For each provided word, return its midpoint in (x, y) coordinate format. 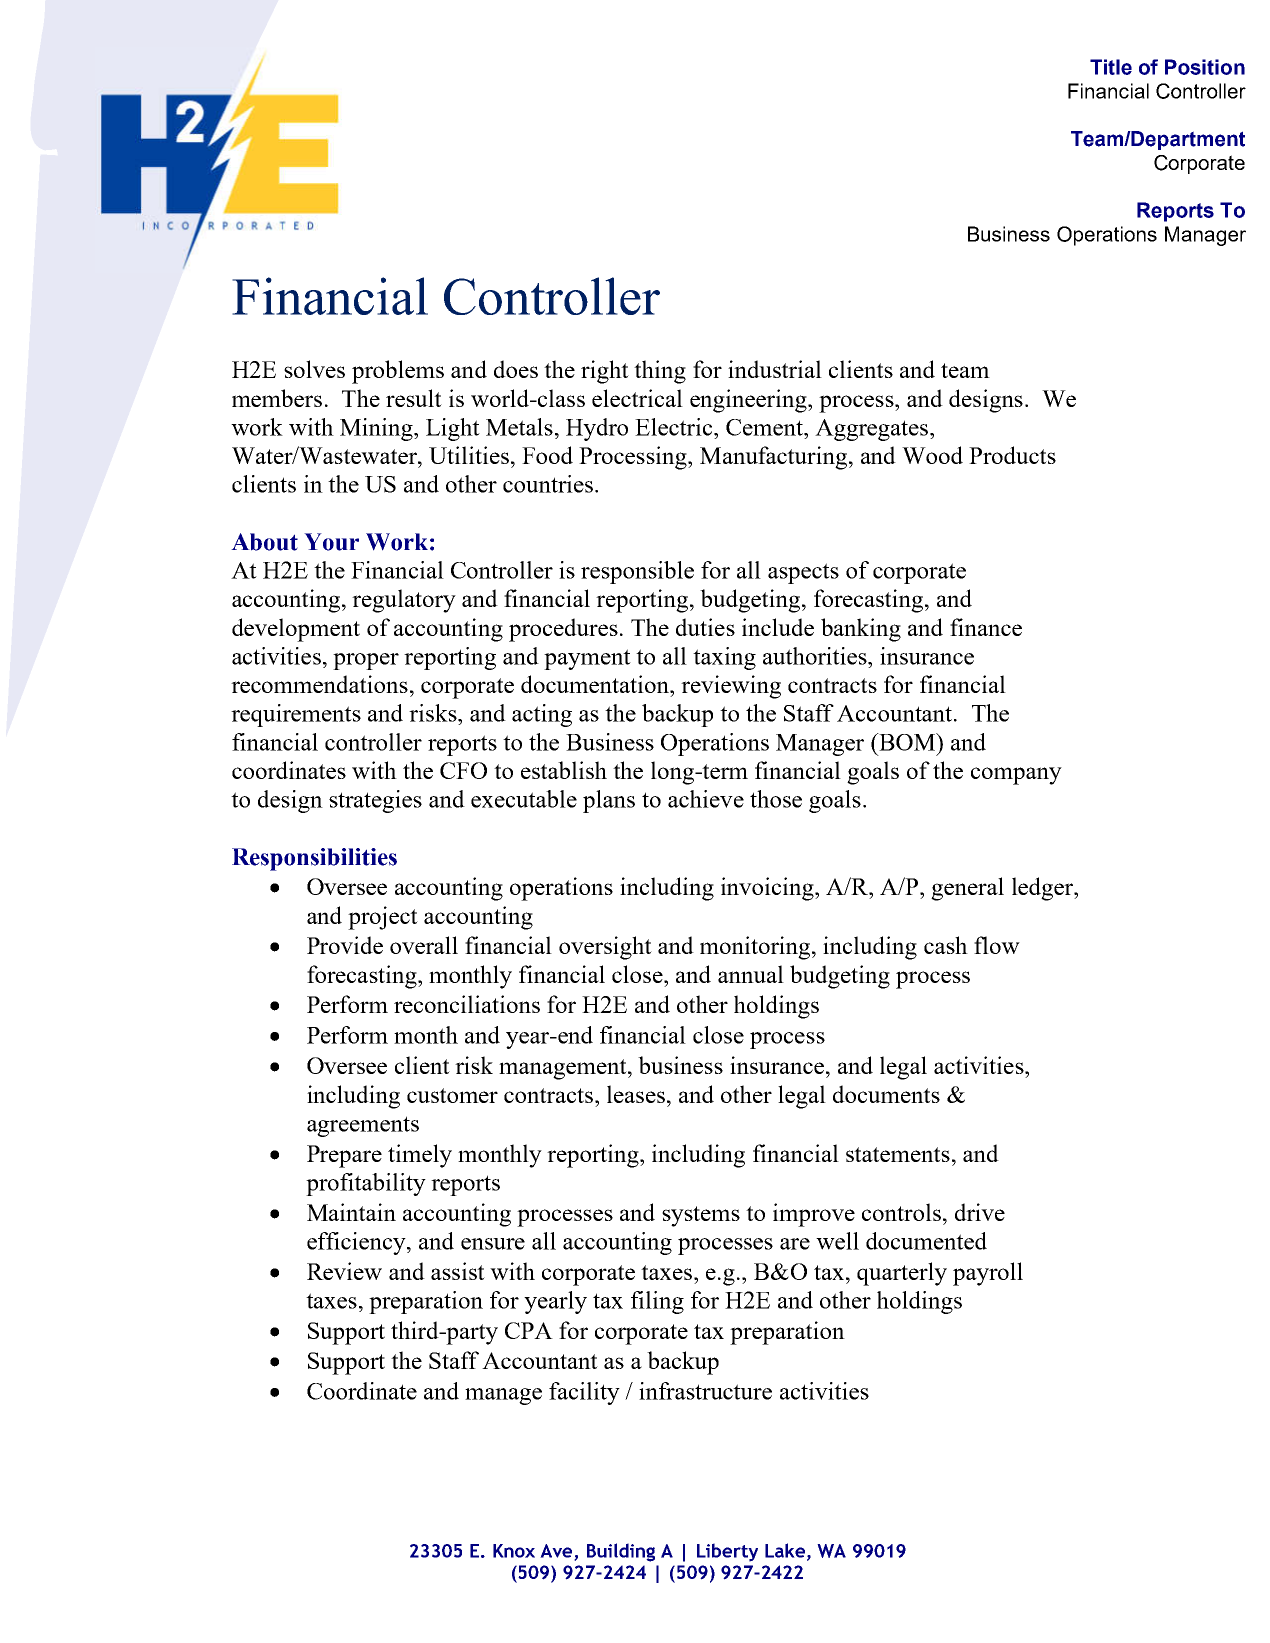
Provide (345, 945)
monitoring (756, 948)
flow (997, 945)
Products (1012, 455)
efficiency (357, 1243)
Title (1111, 67)
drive (980, 1212)
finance (986, 627)
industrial (775, 369)
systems (701, 1216)
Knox (514, 1551)
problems (398, 372)
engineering (749, 401)
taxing (724, 658)
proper (366, 661)
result (414, 398)
